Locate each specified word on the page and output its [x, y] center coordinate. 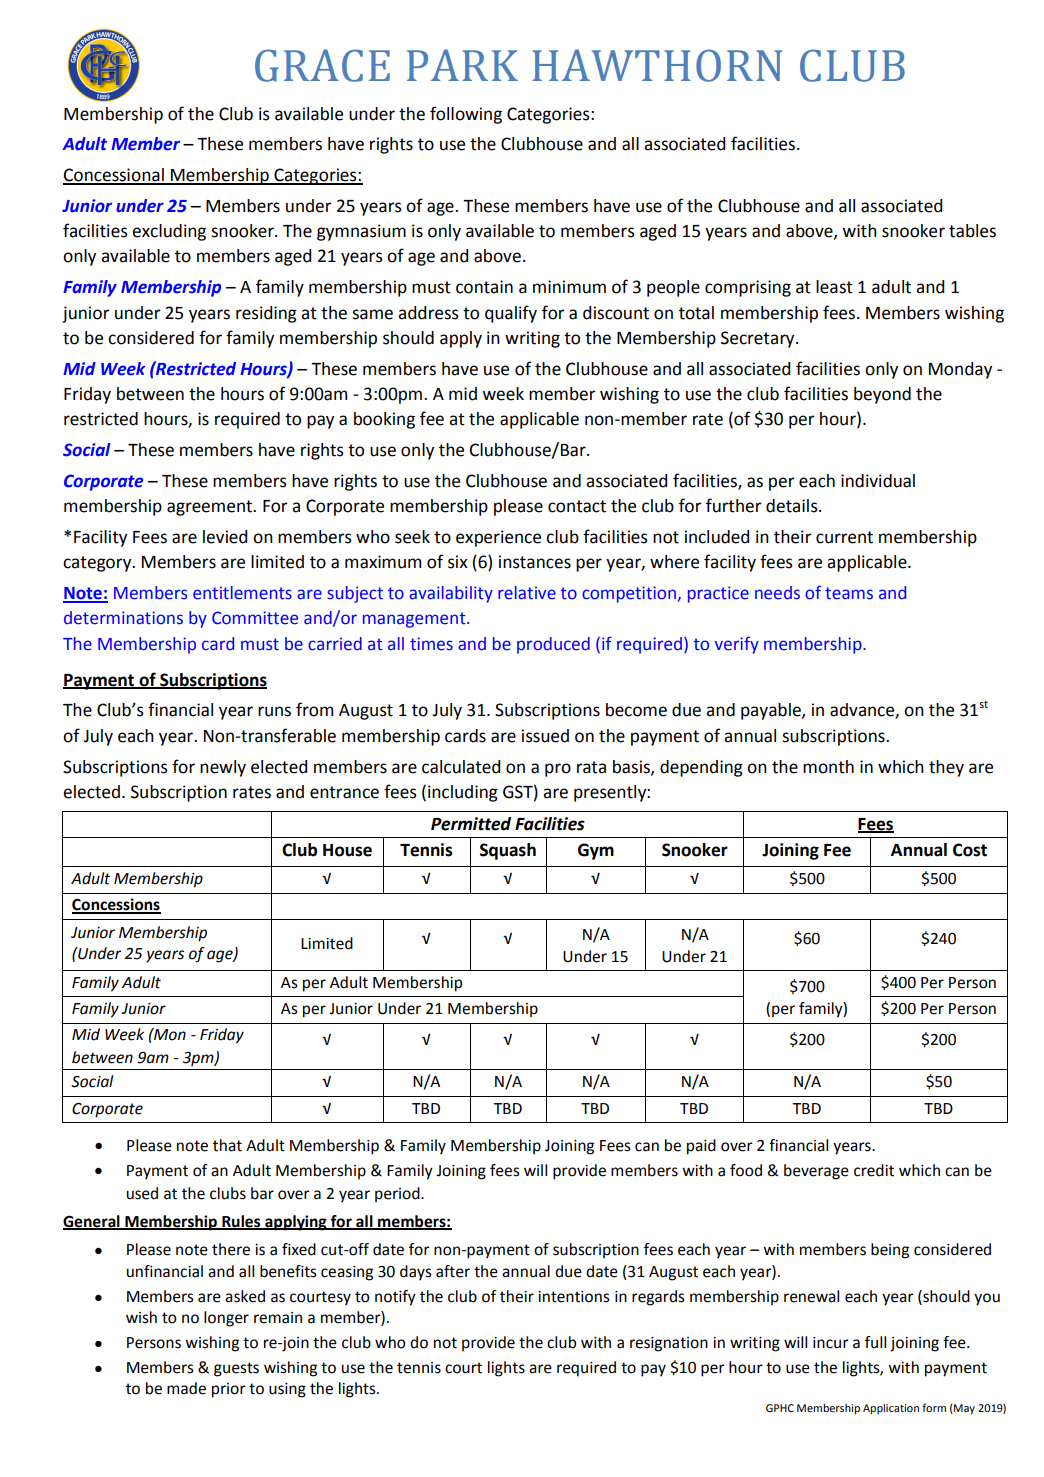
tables [972, 231]
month [828, 767]
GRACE [322, 65]
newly [223, 768]
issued [545, 736]
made [186, 1388]
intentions [574, 1297]
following [466, 115]
